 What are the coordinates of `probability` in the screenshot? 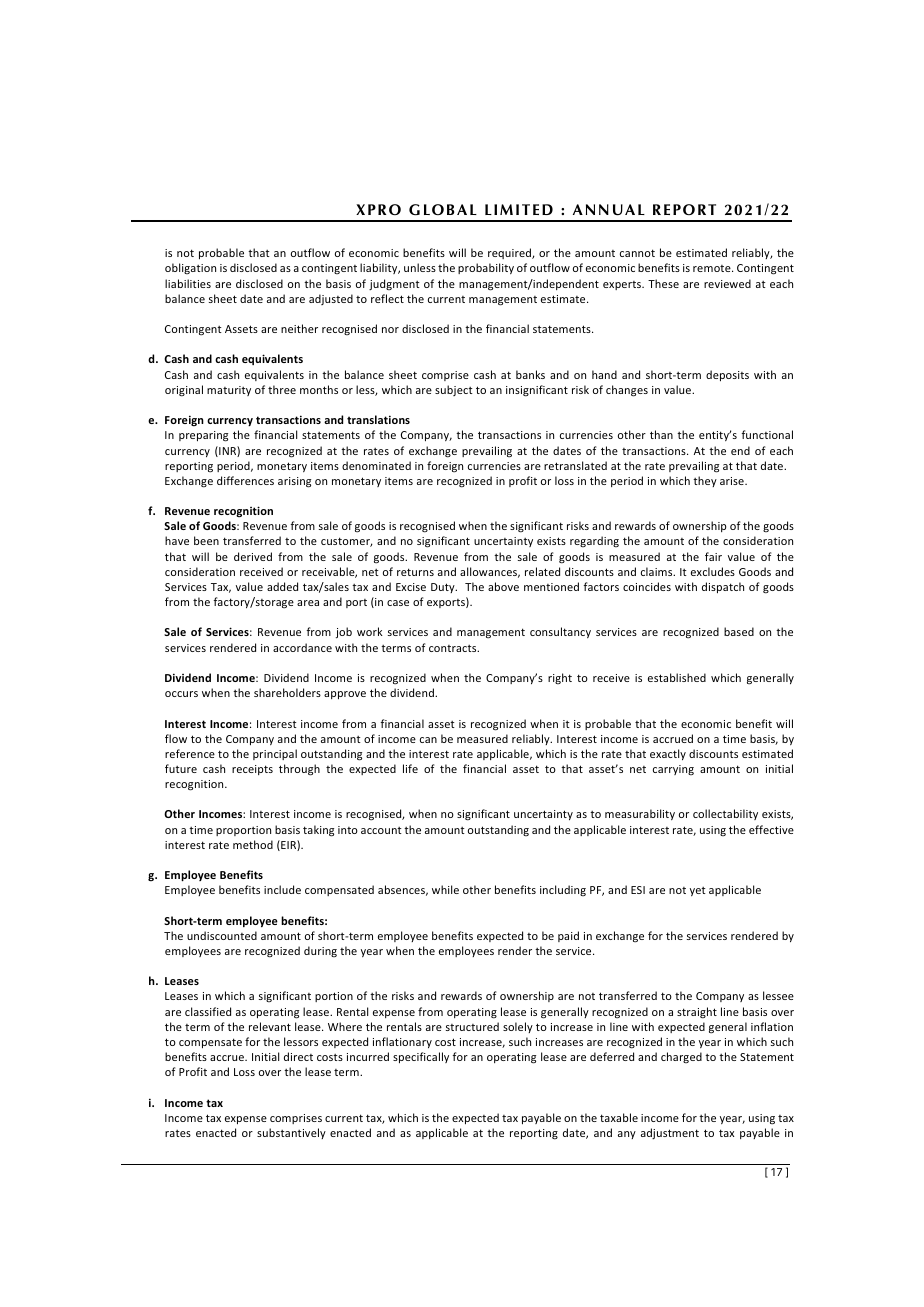 It's located at (486, 268).
